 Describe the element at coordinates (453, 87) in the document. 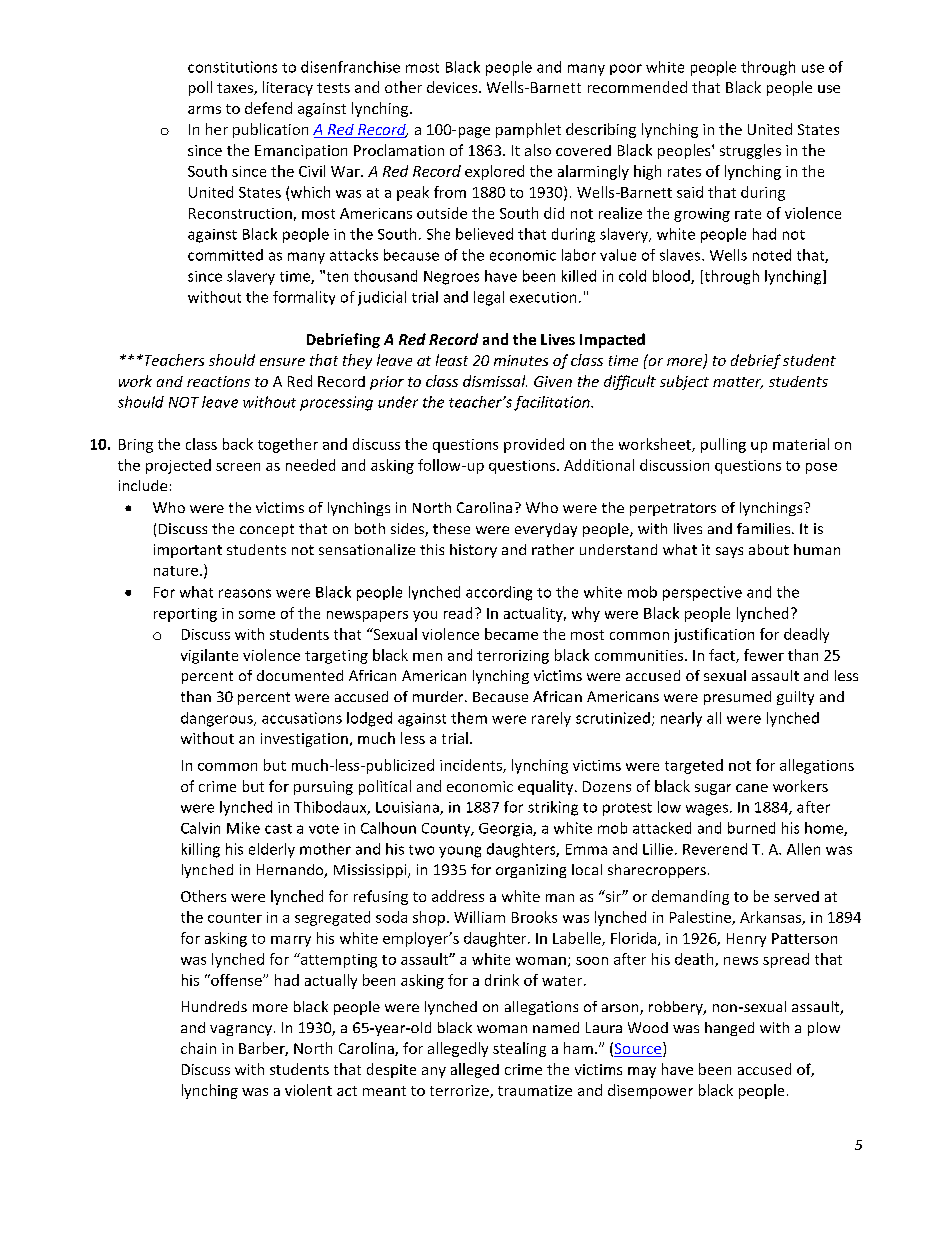

I see `devices` at that location.
